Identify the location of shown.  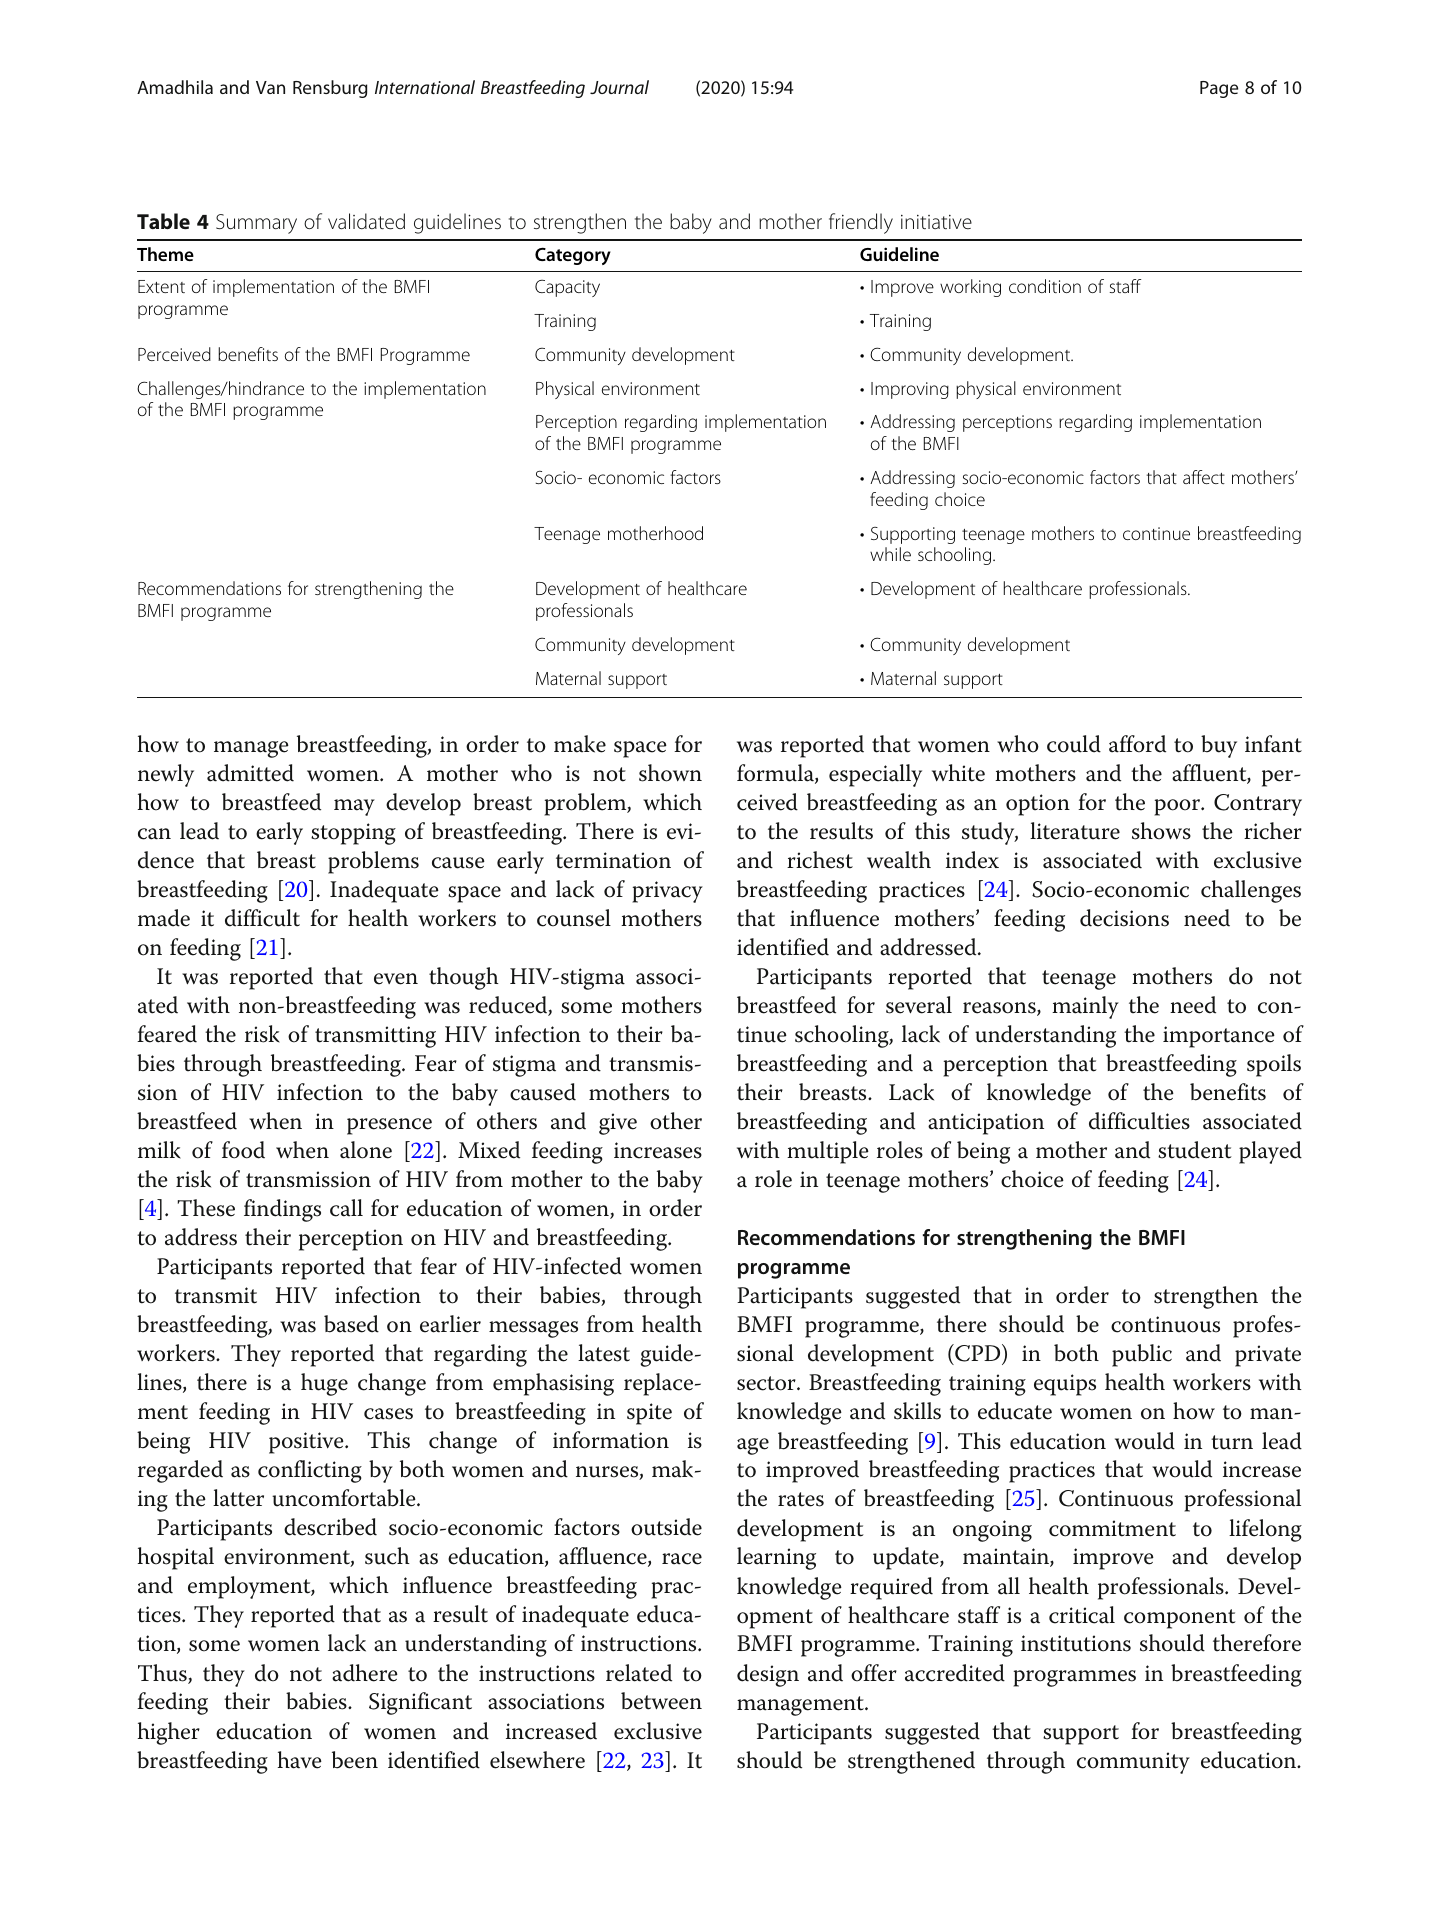
(670, 773).
